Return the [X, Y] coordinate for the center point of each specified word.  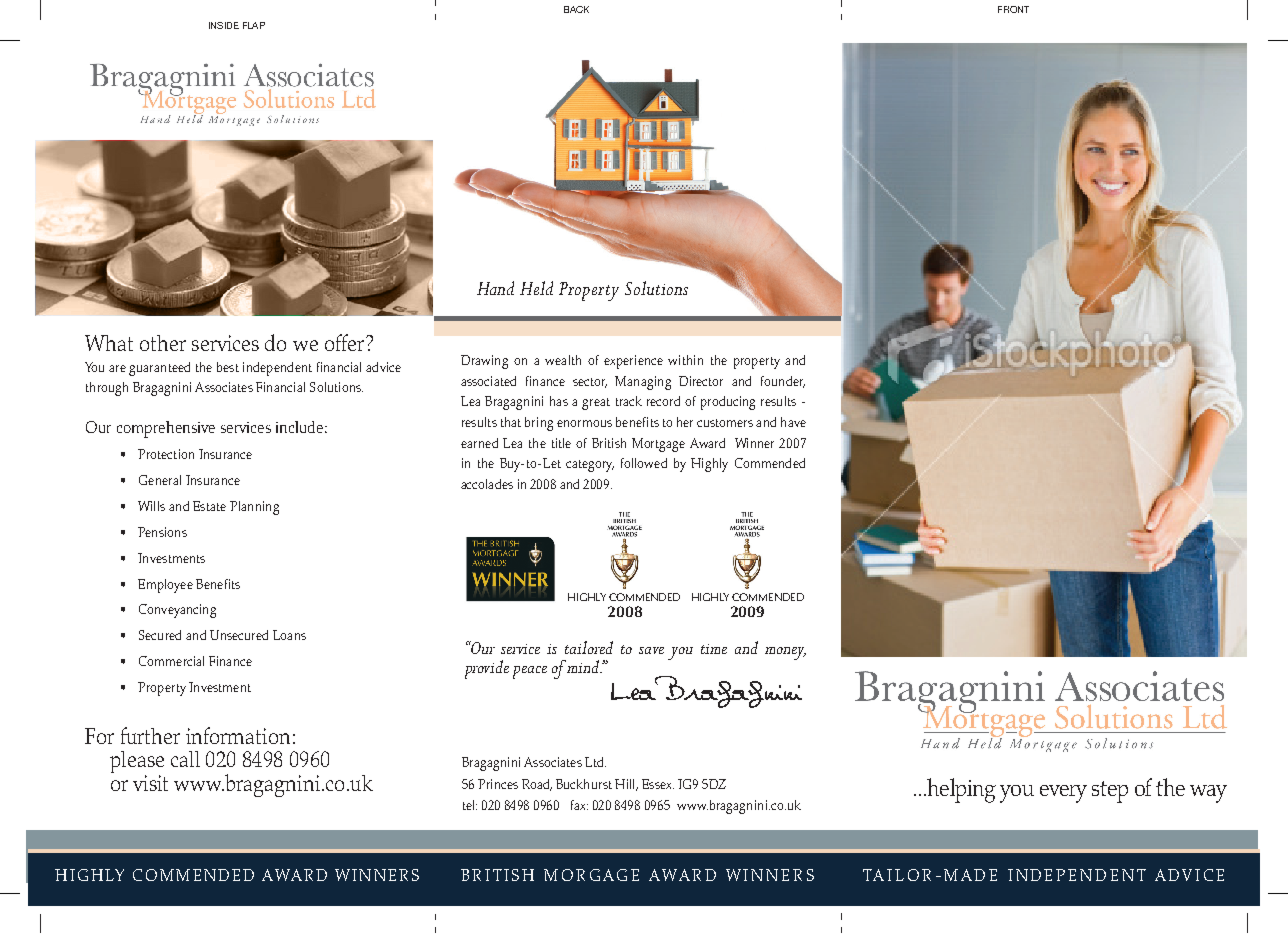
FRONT [1013, 9]
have [793, 422]
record [663, 401]
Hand [495, 288]
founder [783, 382]
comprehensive [166, 429]
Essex [658, 784]
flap [254, 25]
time [714, 649]
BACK [576, 9]
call [185, 759]
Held [536, 288]
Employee [165, 586]
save [651, 650]
